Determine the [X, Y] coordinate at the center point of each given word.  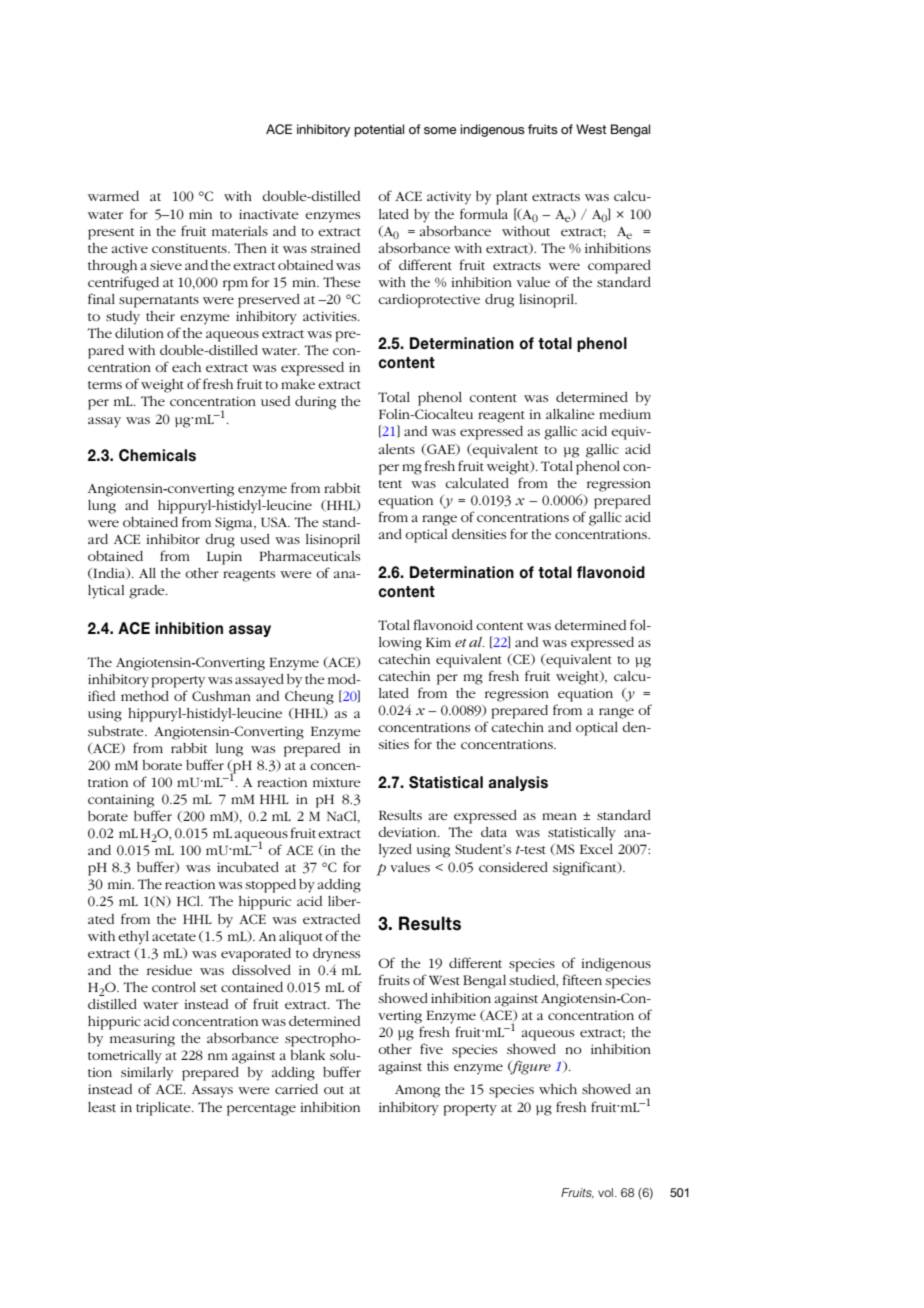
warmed [113, 196]
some [440, 130]
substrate [117, 731]
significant [586, 868]
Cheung [309, 698]
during [315, 403]
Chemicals [157, 455]
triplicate [164, 1109]
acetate [174, 937]
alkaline [570, 414]
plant [512, 198]
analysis [518, 783]
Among [417, 1091]
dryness [336, 955]
